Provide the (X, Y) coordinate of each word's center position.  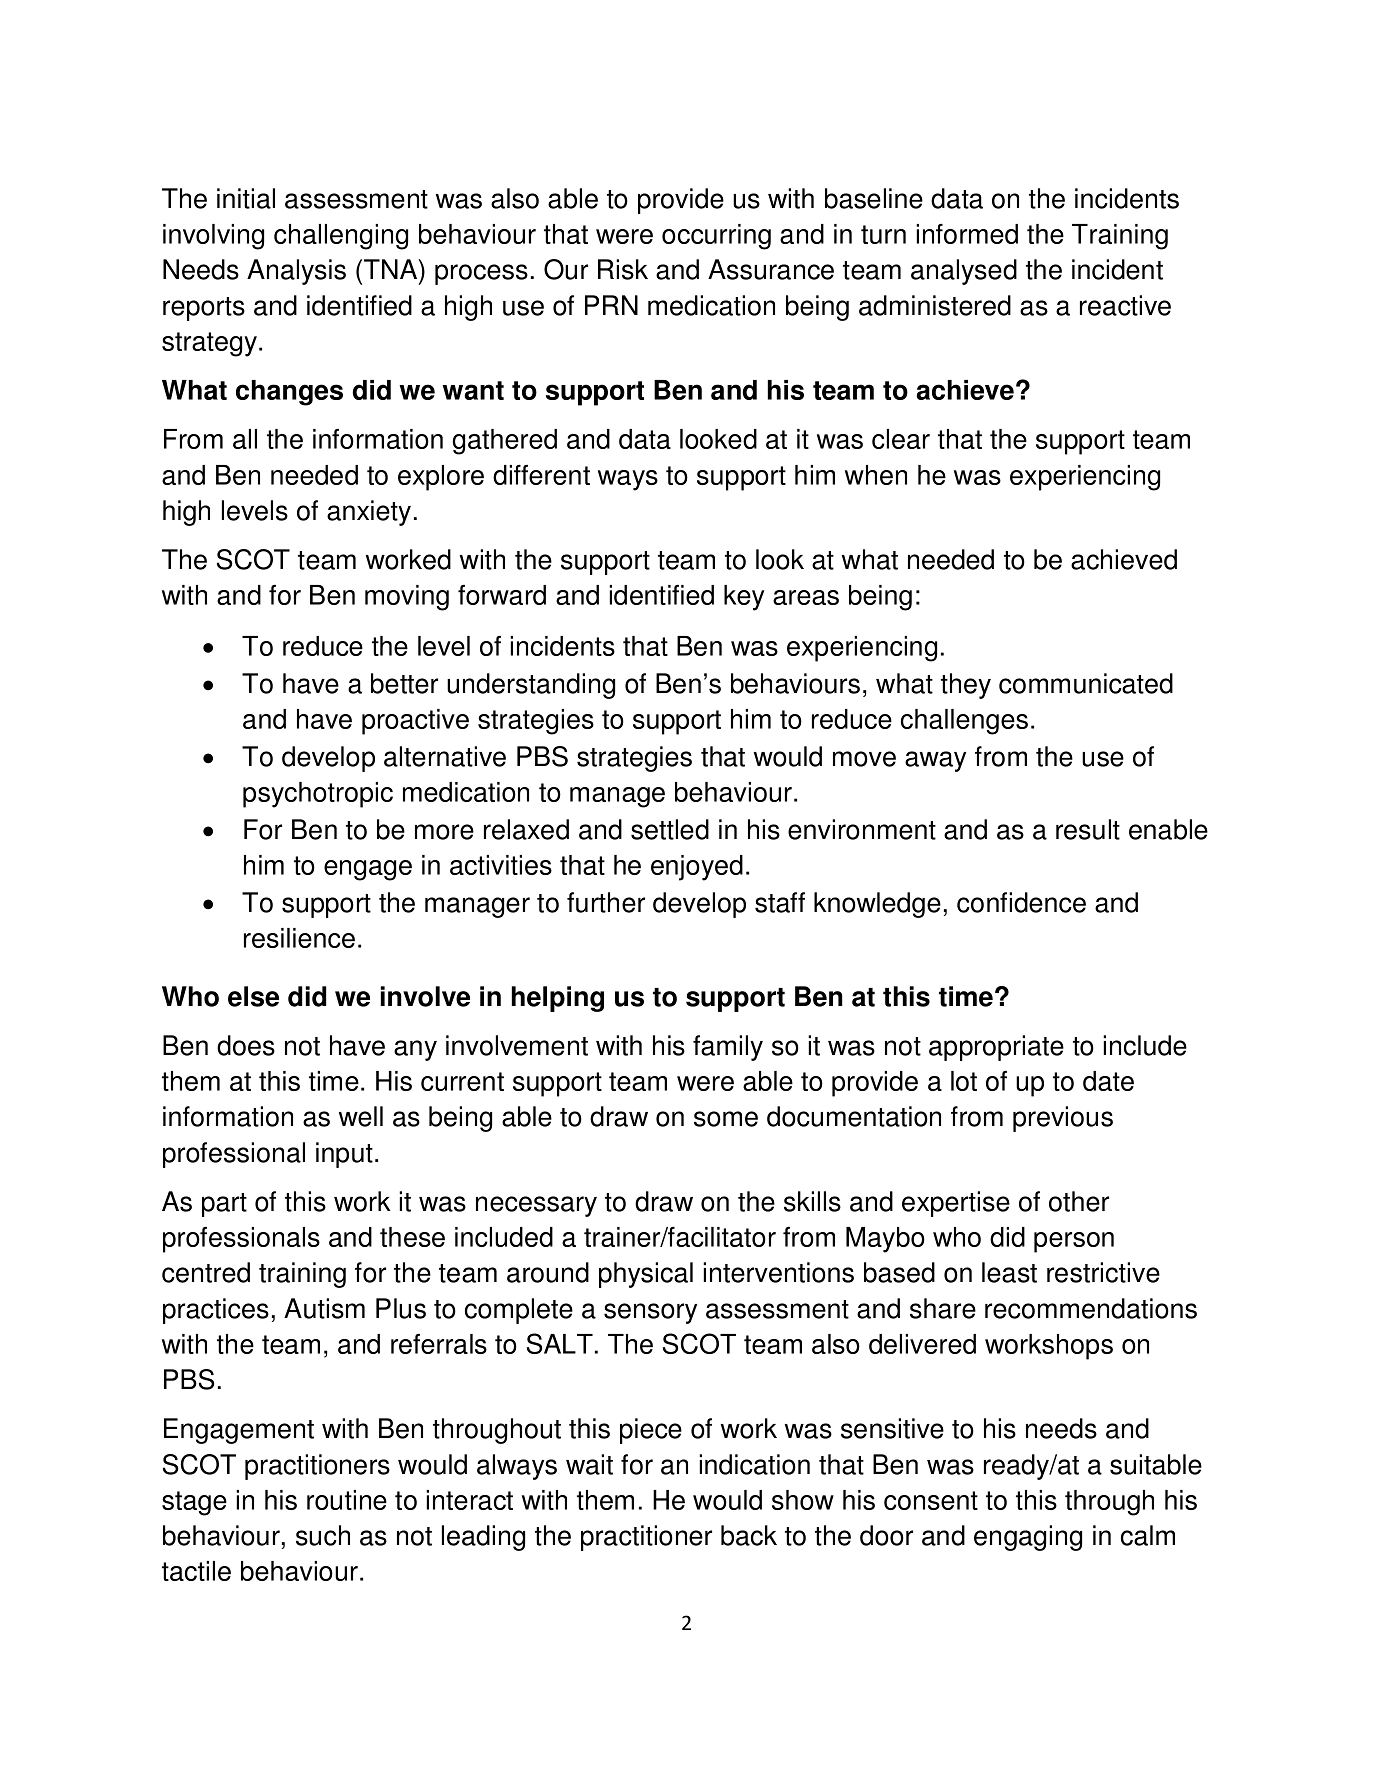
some (726, 1119)
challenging (341, 237)
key (744, 598)
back (749, 1535)
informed (967, 233)
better (404, 683)
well (361, 1116)
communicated (1086, 683)
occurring (716, 237)
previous (1063, 1119)
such (323, 1535)
